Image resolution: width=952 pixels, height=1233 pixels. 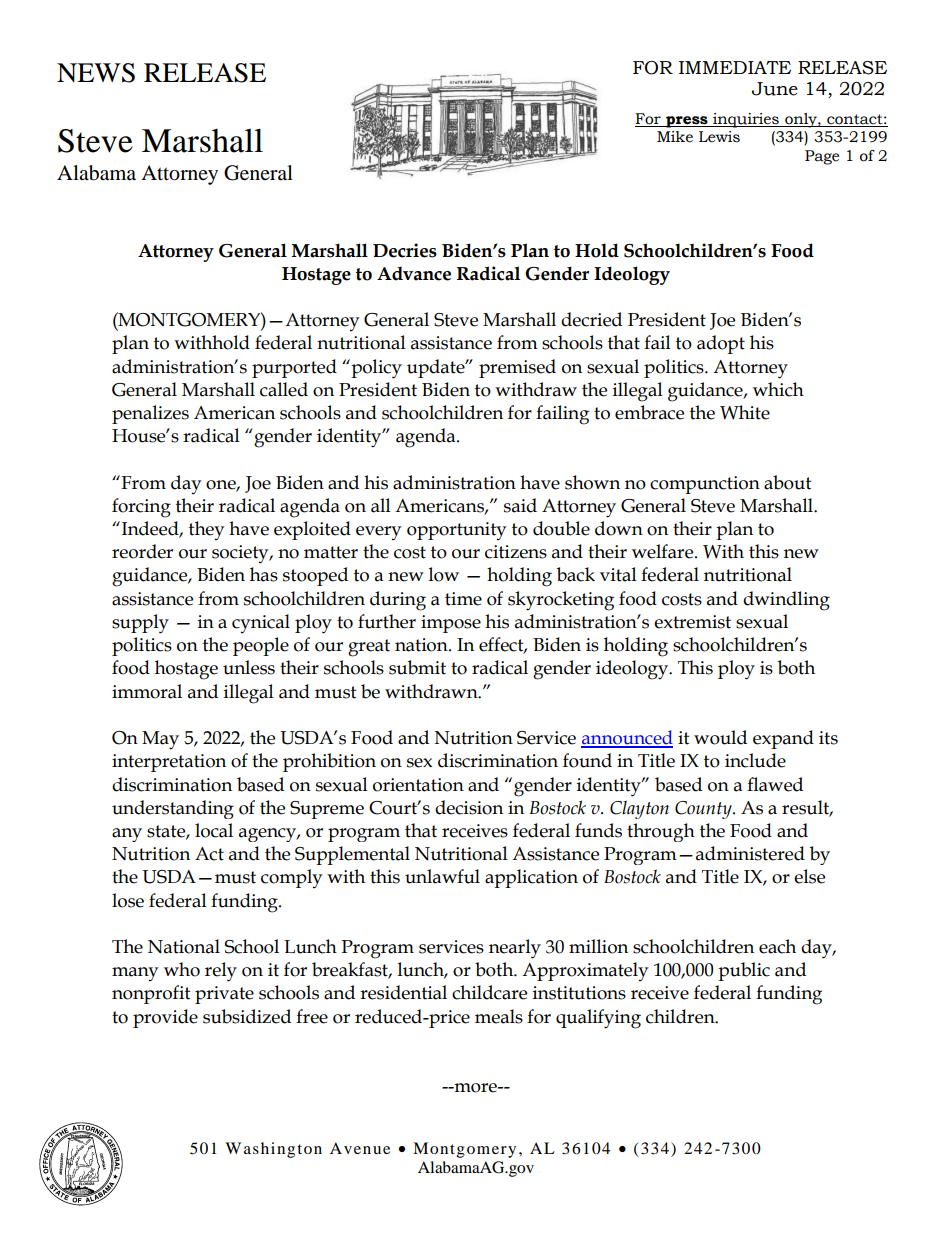 I want to click on else, so click(x=809, y=876).
